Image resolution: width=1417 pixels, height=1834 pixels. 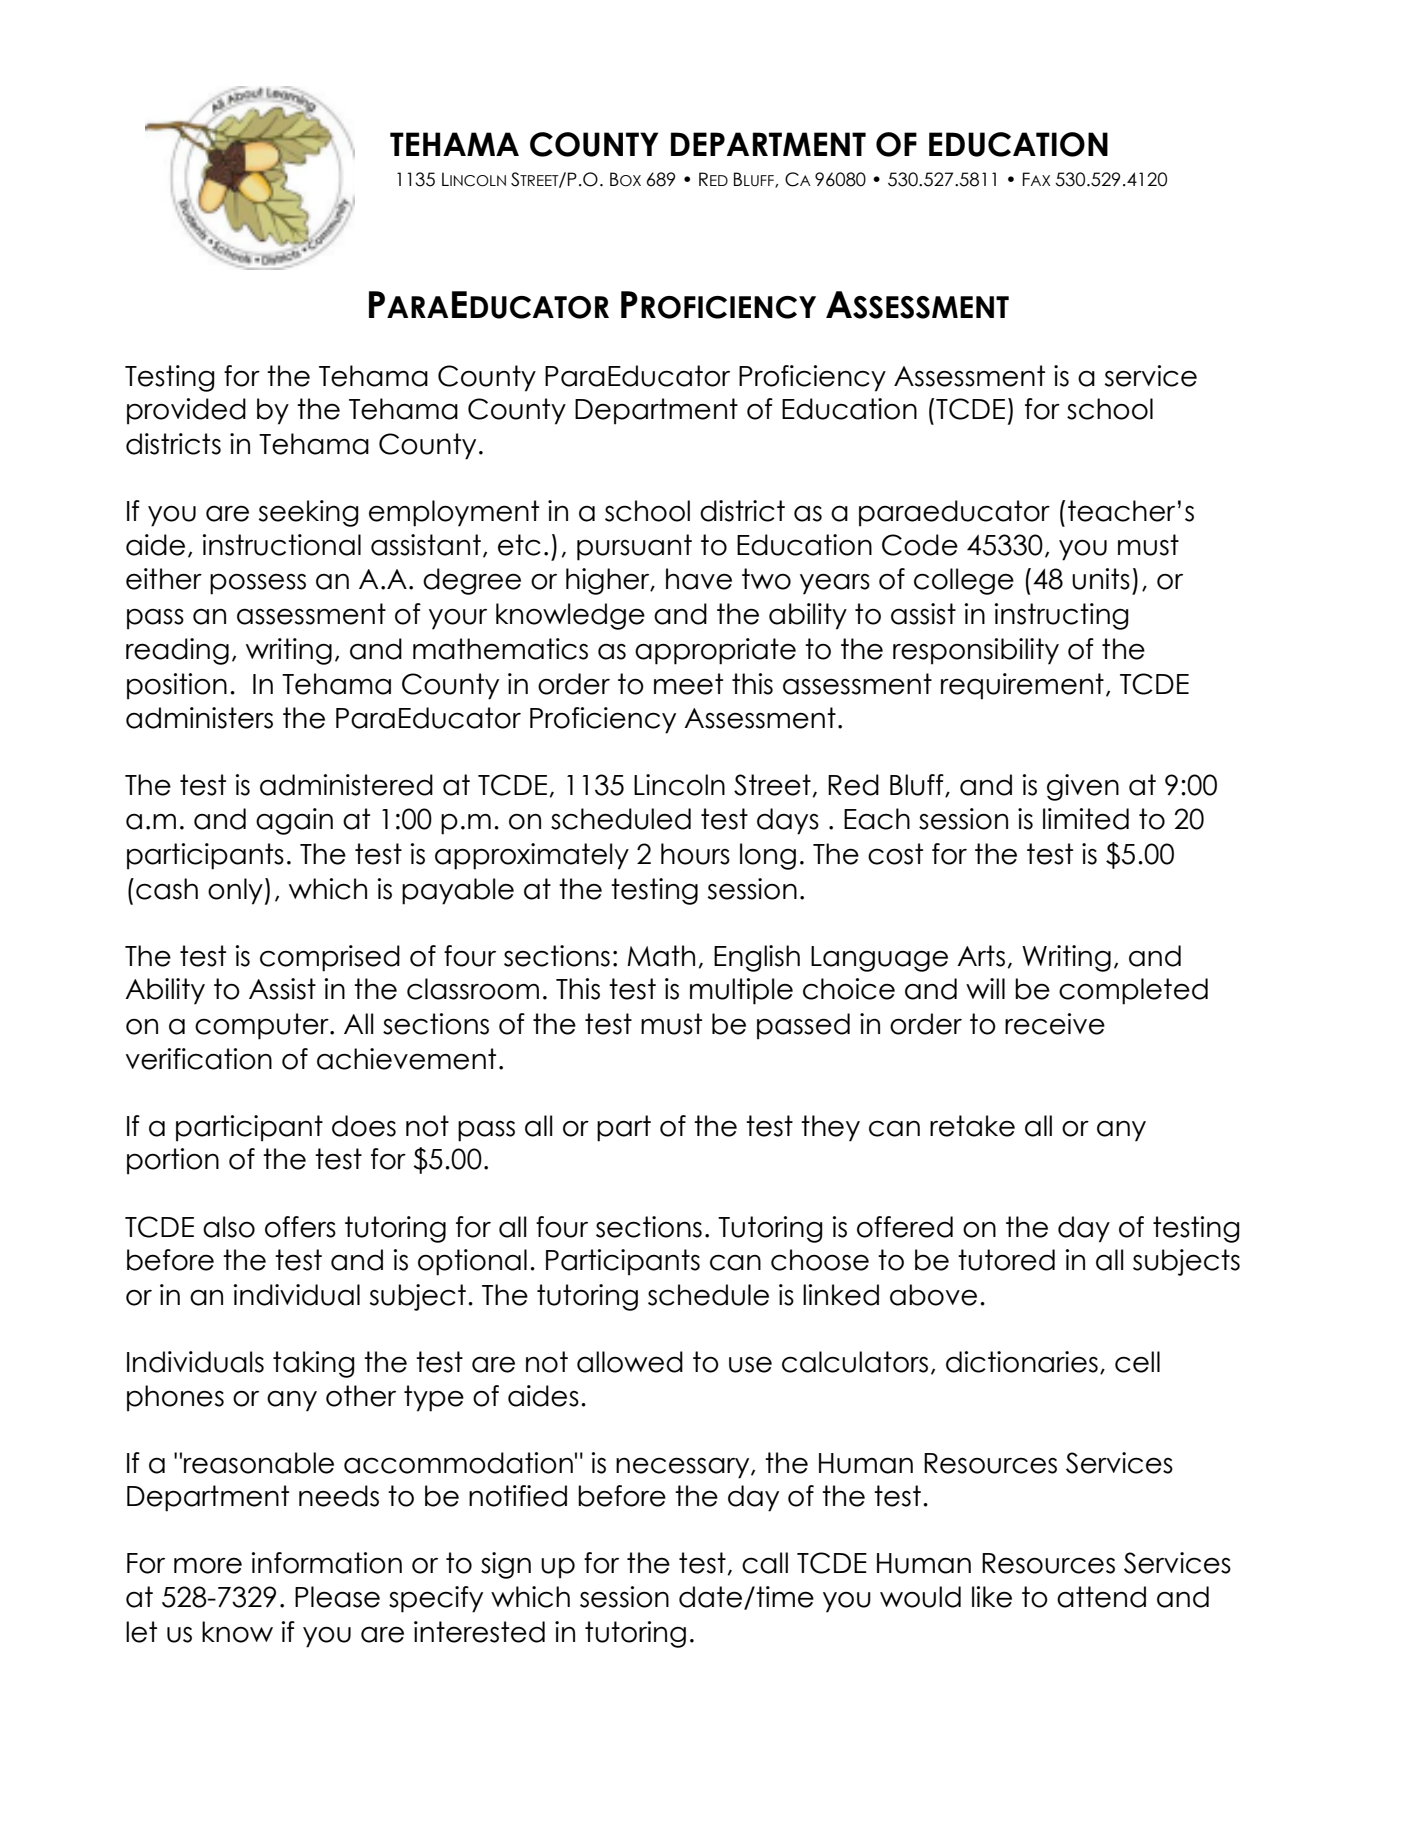 What do you see at coordinates (1022, 686) in the page?
I see `requirement` at bounding box center [1022, 686].
